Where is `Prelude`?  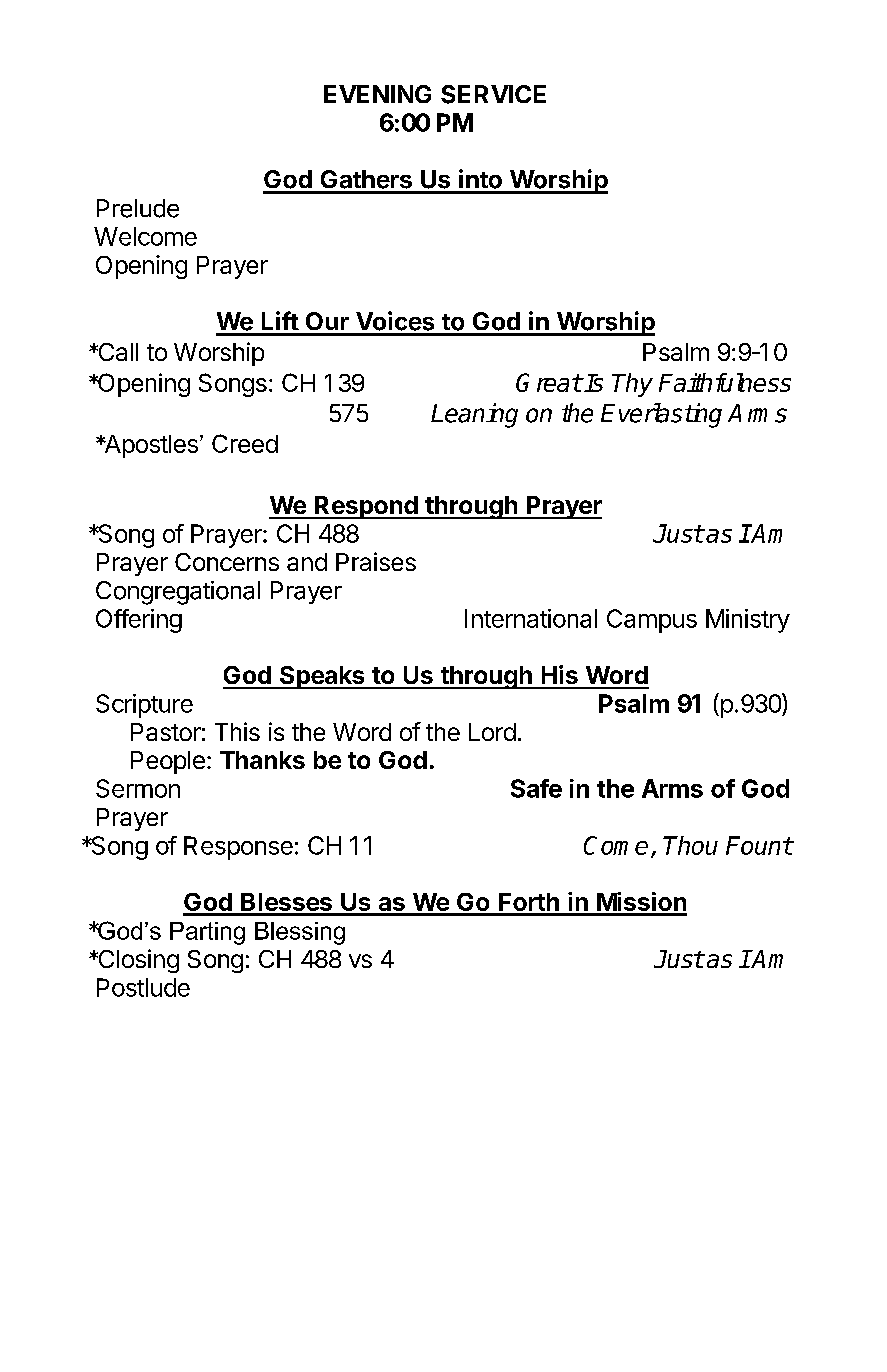 Prelude is located at coordinates (138, 208).
